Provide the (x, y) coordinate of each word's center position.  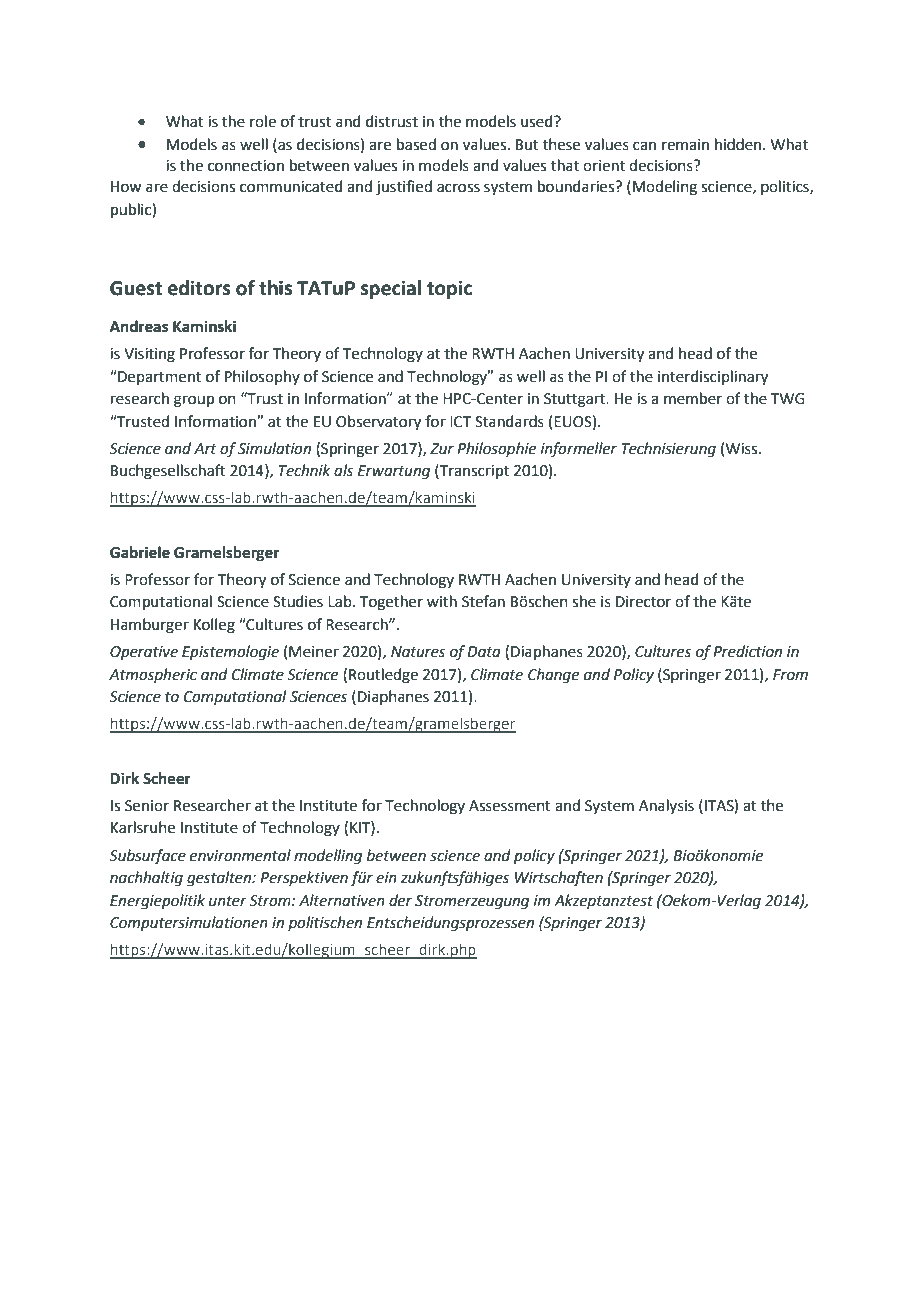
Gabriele (140, 552)
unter (228, 901)
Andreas (139, 326)
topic (449, 289)
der (400, 900)
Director (643, 602)
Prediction (747, 651)
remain (685, 145)
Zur (442, 449)
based (416, 144)
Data (484, 652)
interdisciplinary (713, 378)
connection (246, 166)
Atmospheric (153, 675)
